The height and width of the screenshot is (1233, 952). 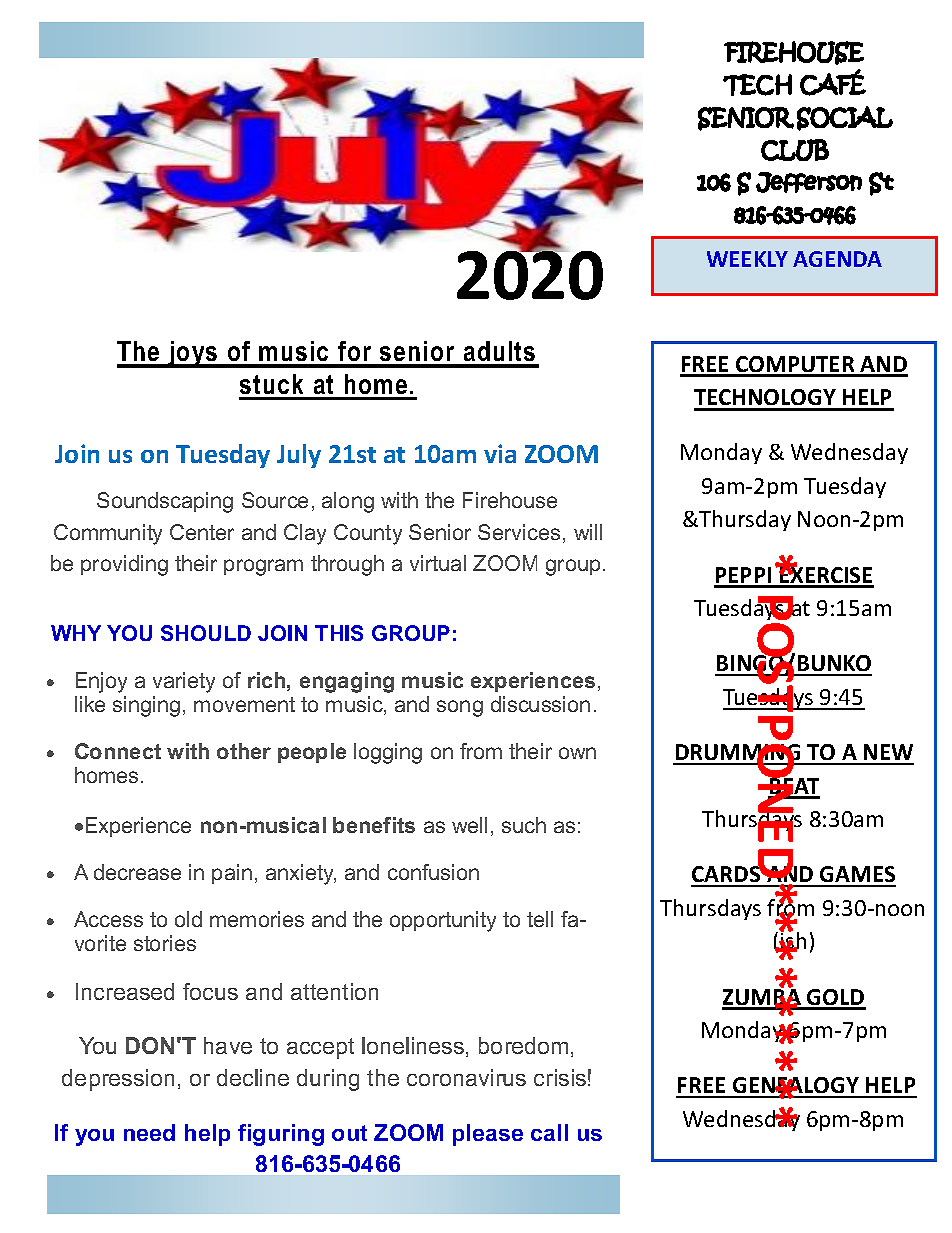 I want to click on WEEKLY, so click(x=747, y=259).
